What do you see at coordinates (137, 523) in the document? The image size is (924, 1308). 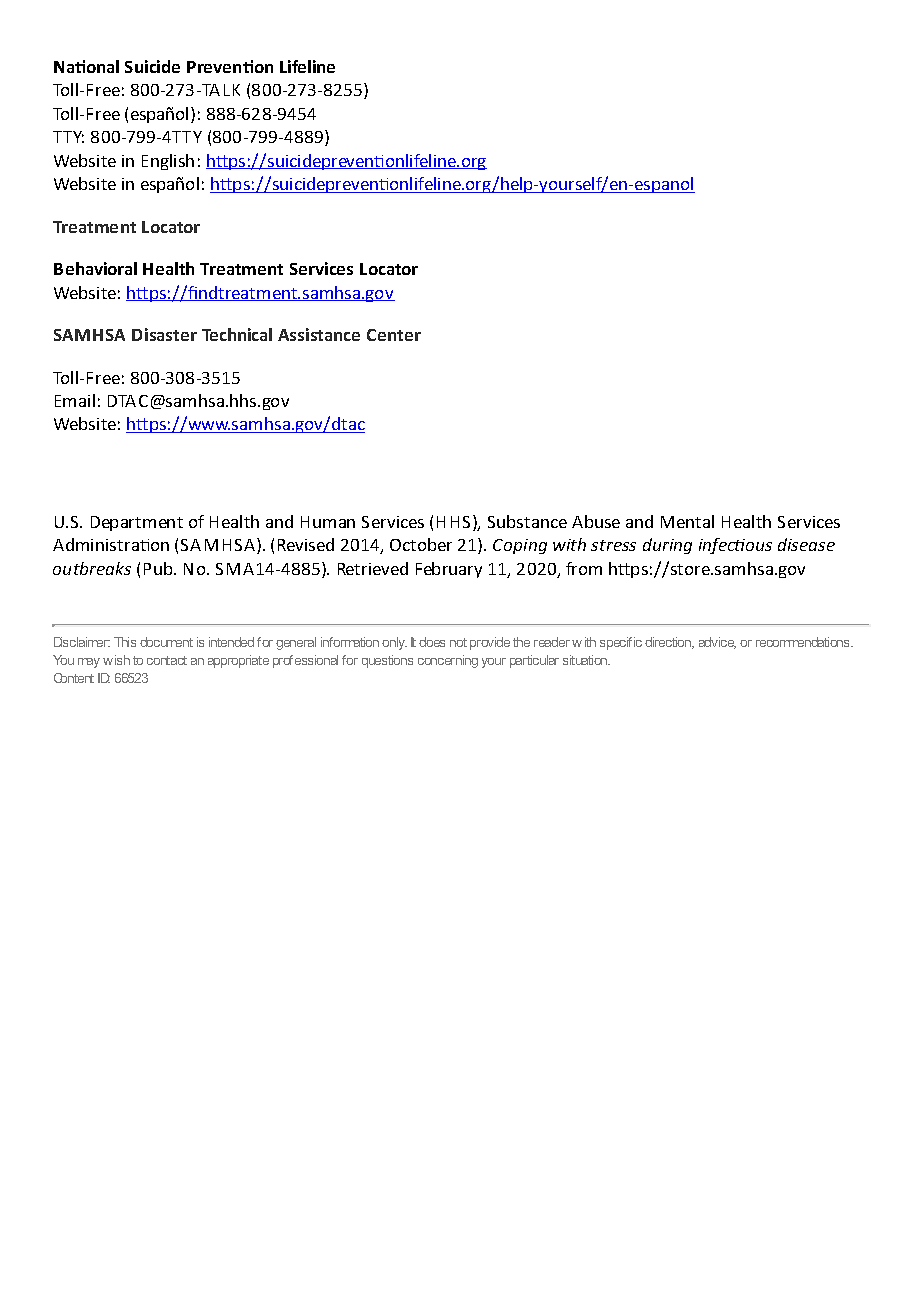 I see `Department` at bounding box center [137, 523].
